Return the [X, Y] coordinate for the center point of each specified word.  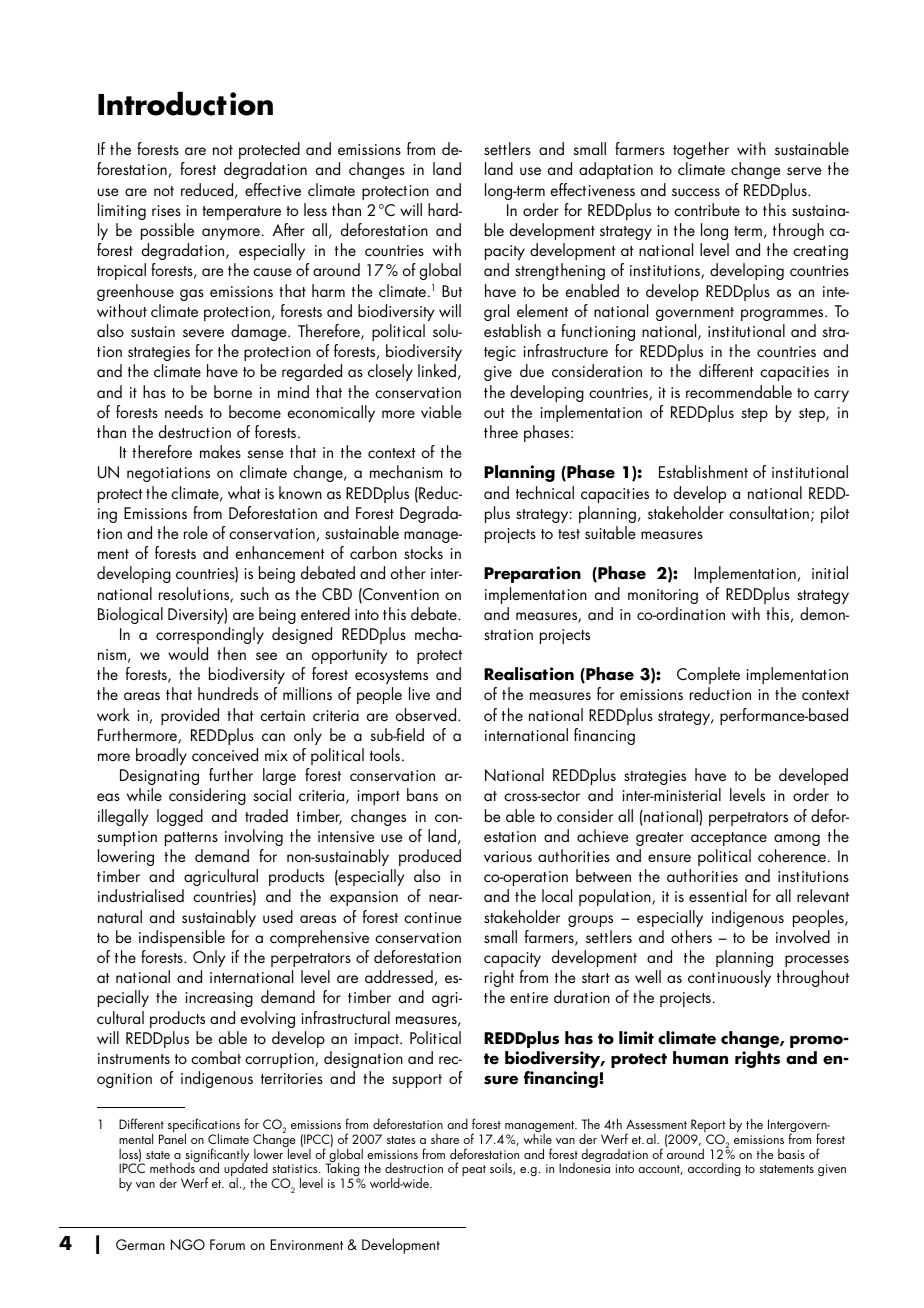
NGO [188, 1244]
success [696, 192]
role [196, 532]
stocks [423, 552]
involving [254, 837]
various [508, 856]
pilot [835, 514]
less [315, 209]
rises [166, 210]
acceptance [729, 839]
